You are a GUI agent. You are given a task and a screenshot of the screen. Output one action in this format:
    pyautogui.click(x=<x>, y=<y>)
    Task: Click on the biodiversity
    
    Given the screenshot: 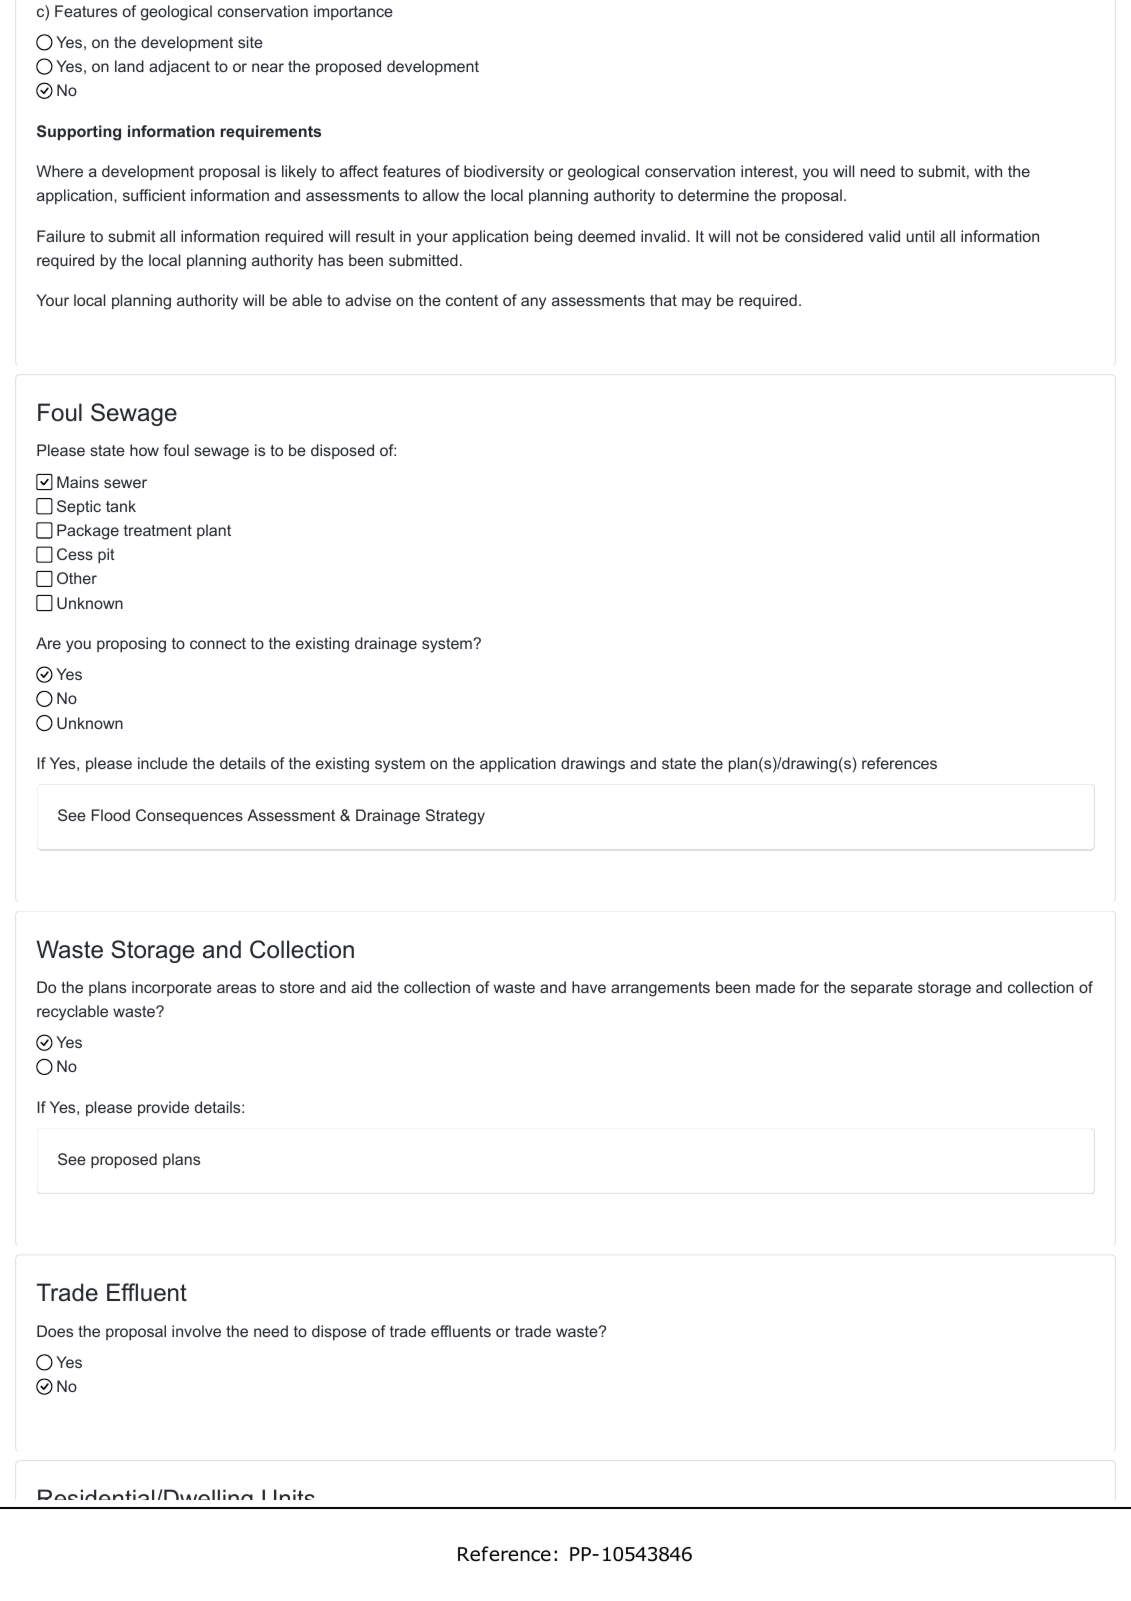 What is the action you would take?
    pyautogui.click(x=504, y=173)
